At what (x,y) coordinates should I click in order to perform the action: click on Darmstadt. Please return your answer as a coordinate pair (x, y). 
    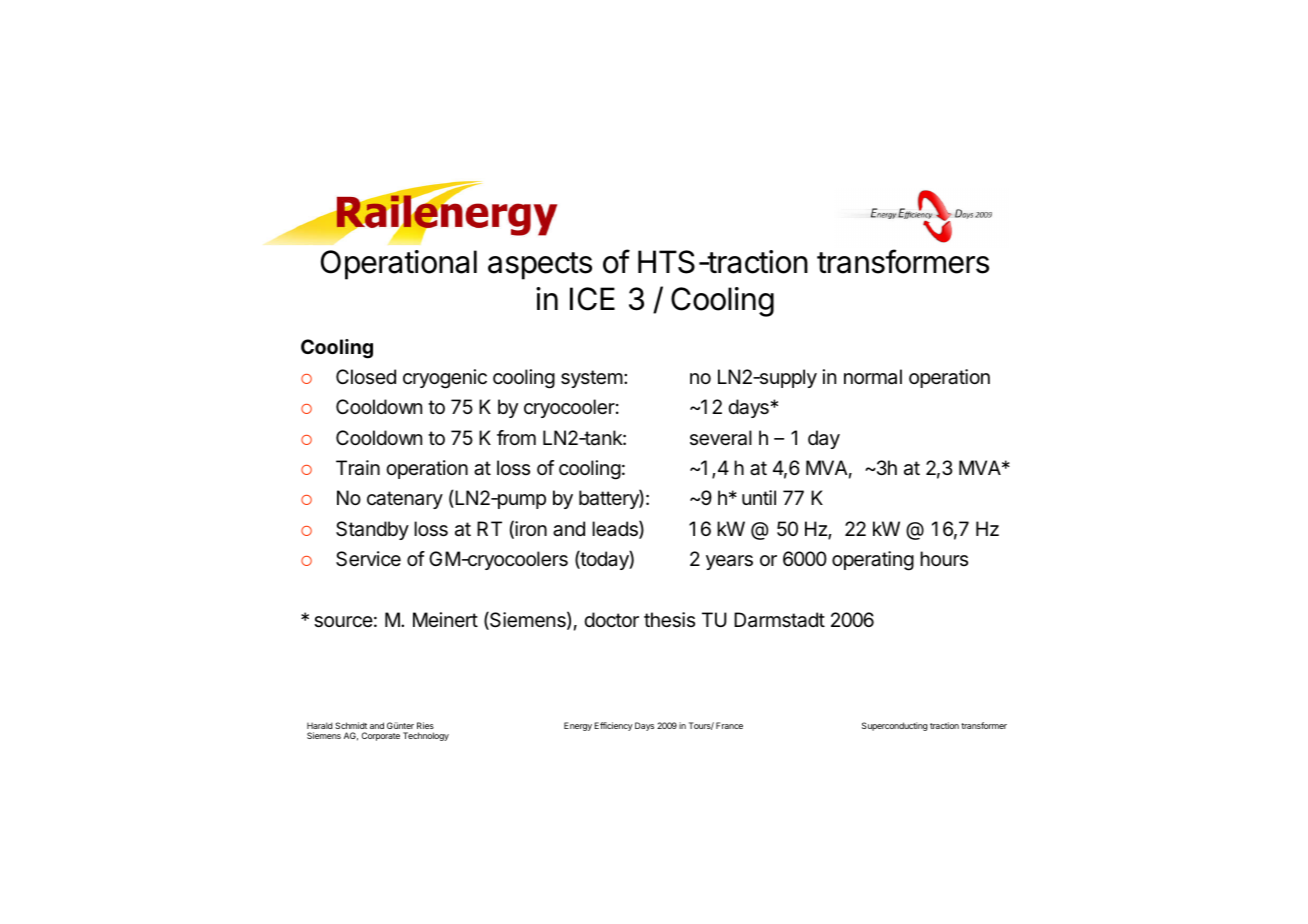
    Looking at the image, I should click on (779, 620).
